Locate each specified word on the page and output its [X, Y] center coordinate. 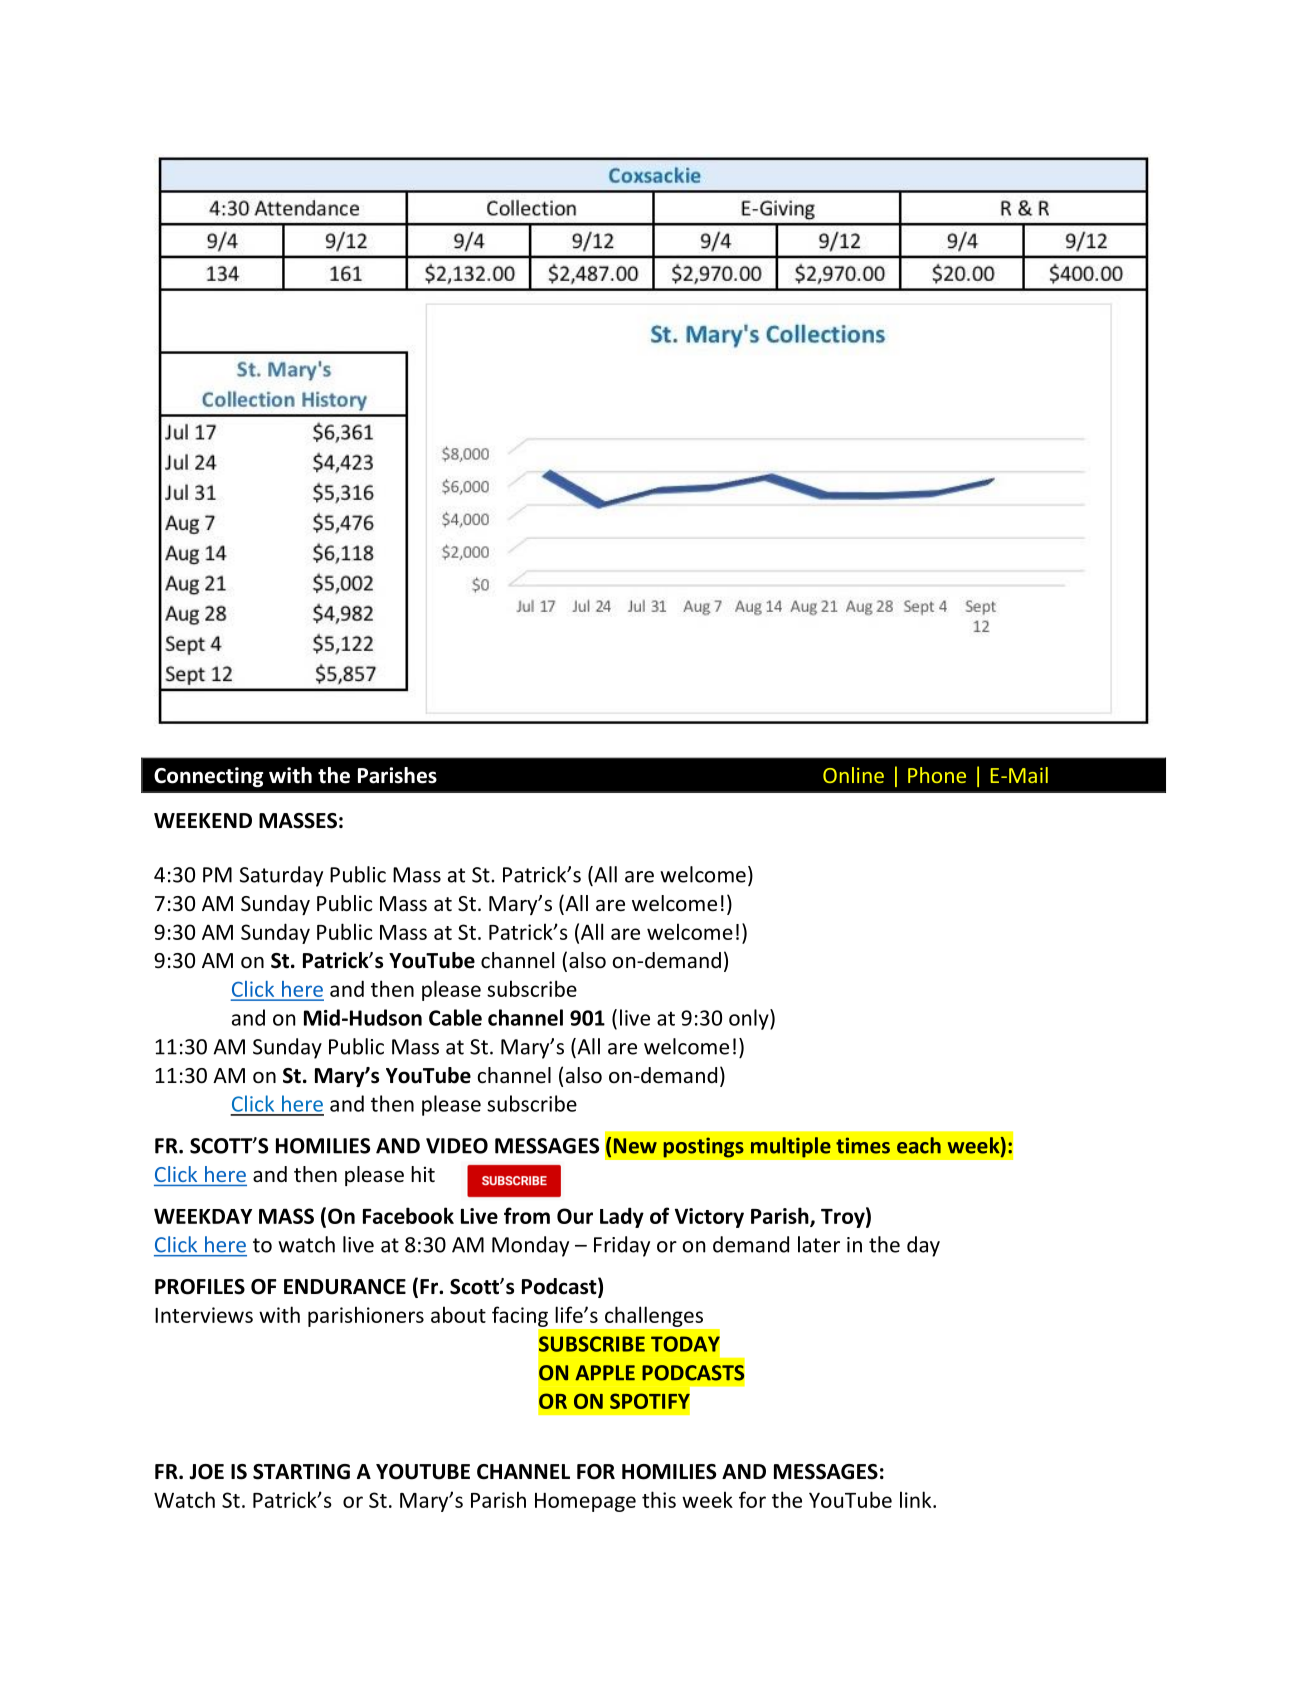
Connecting [208, 777]
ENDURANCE [345, 1287]
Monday [530, 1246]
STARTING [301, 1472]
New [635, 1146]
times [863, 1145]
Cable [455, 1017]
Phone [937, 775]
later [819, 1244]
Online [853, 775]
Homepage [585, 1502]
